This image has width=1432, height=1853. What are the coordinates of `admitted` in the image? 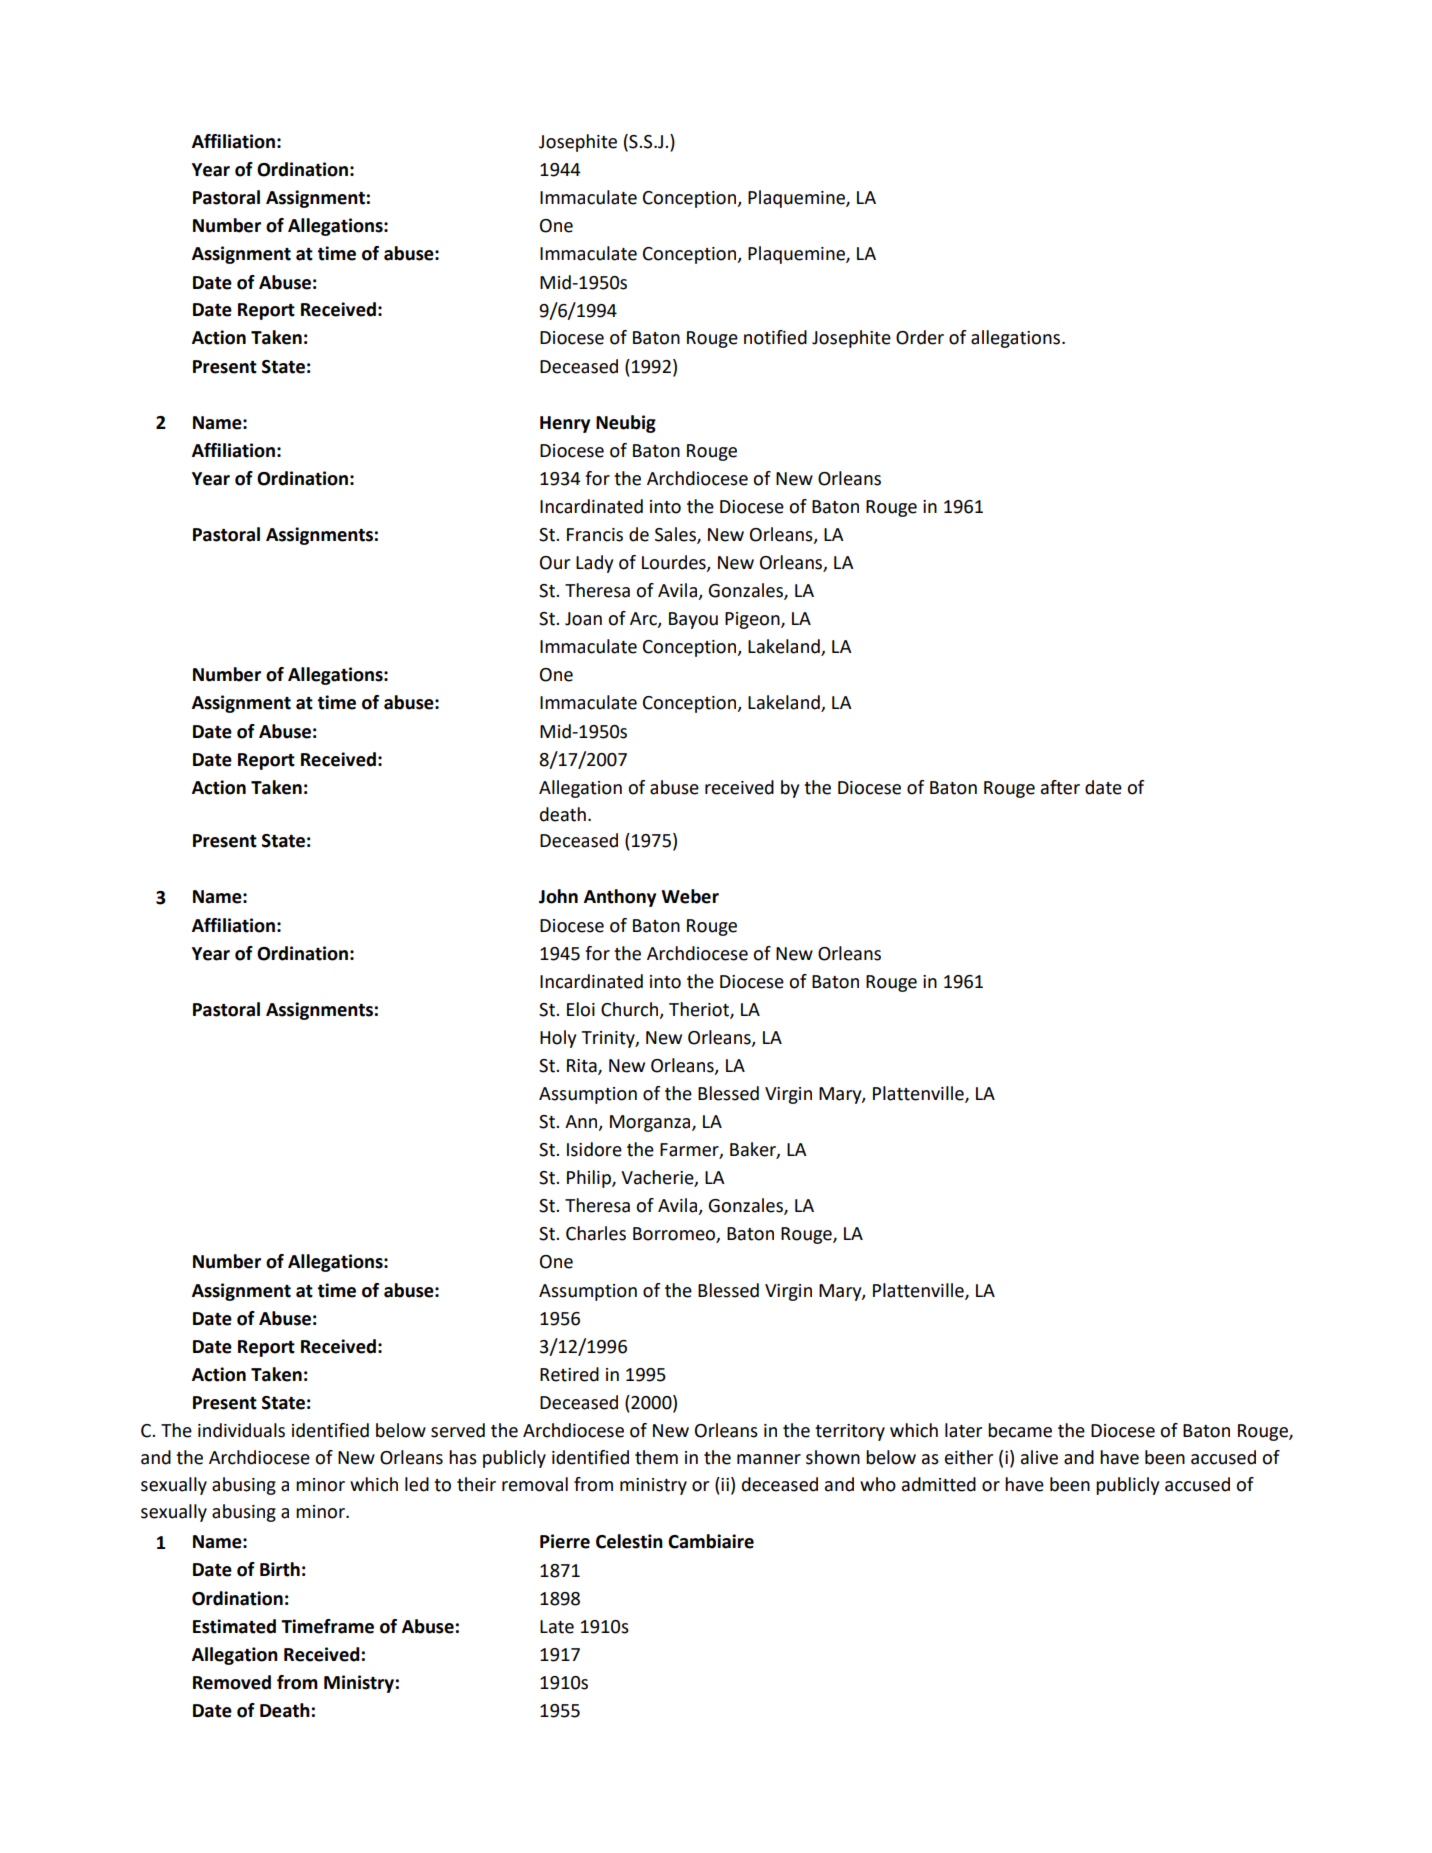 It's located at (939, 1484).
